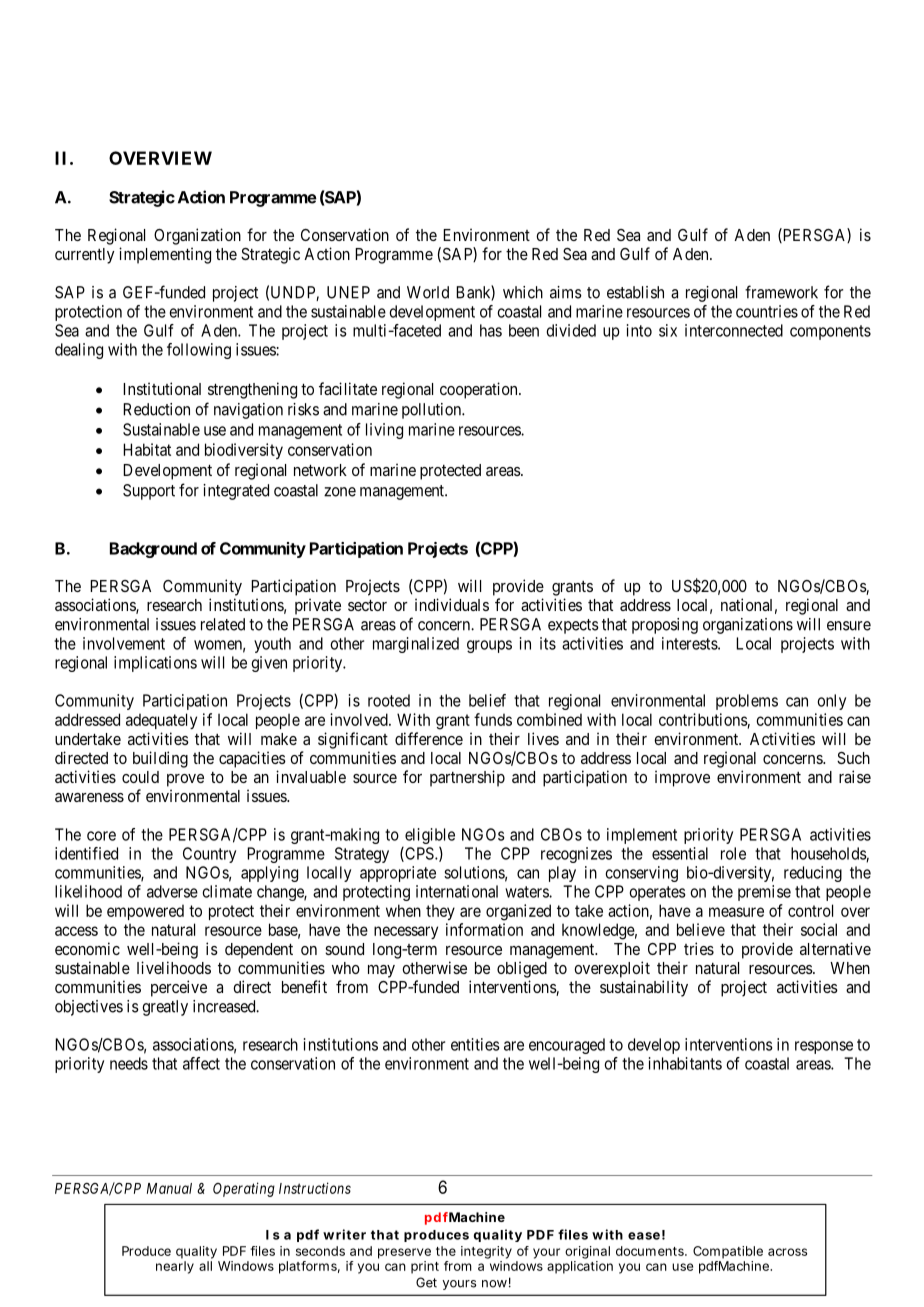  What do you see at coordinates (85, 256) in the image?
I see `currently` at bounding box center [85, 256].
